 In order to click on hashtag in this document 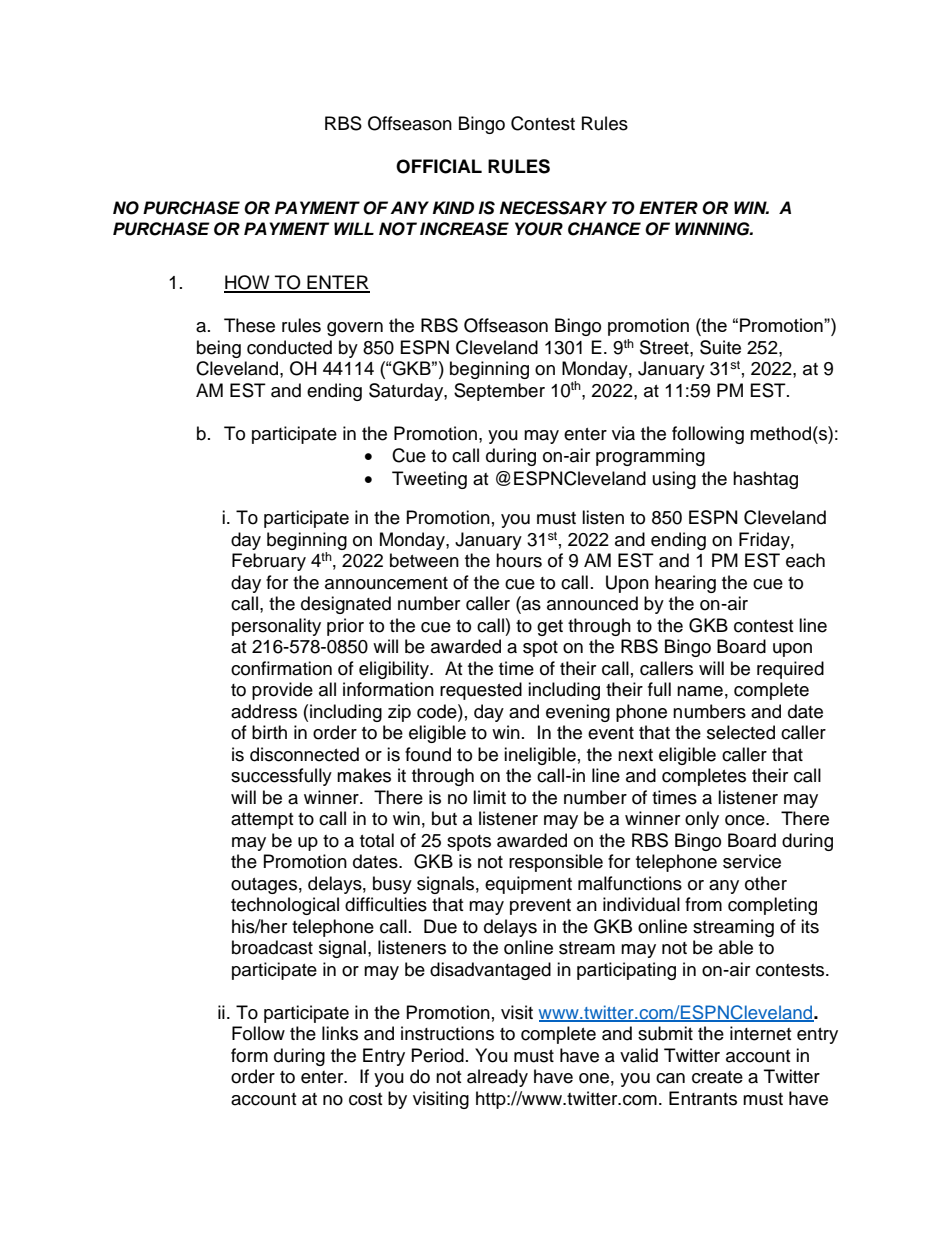, I will do `click(765, 480)`.
